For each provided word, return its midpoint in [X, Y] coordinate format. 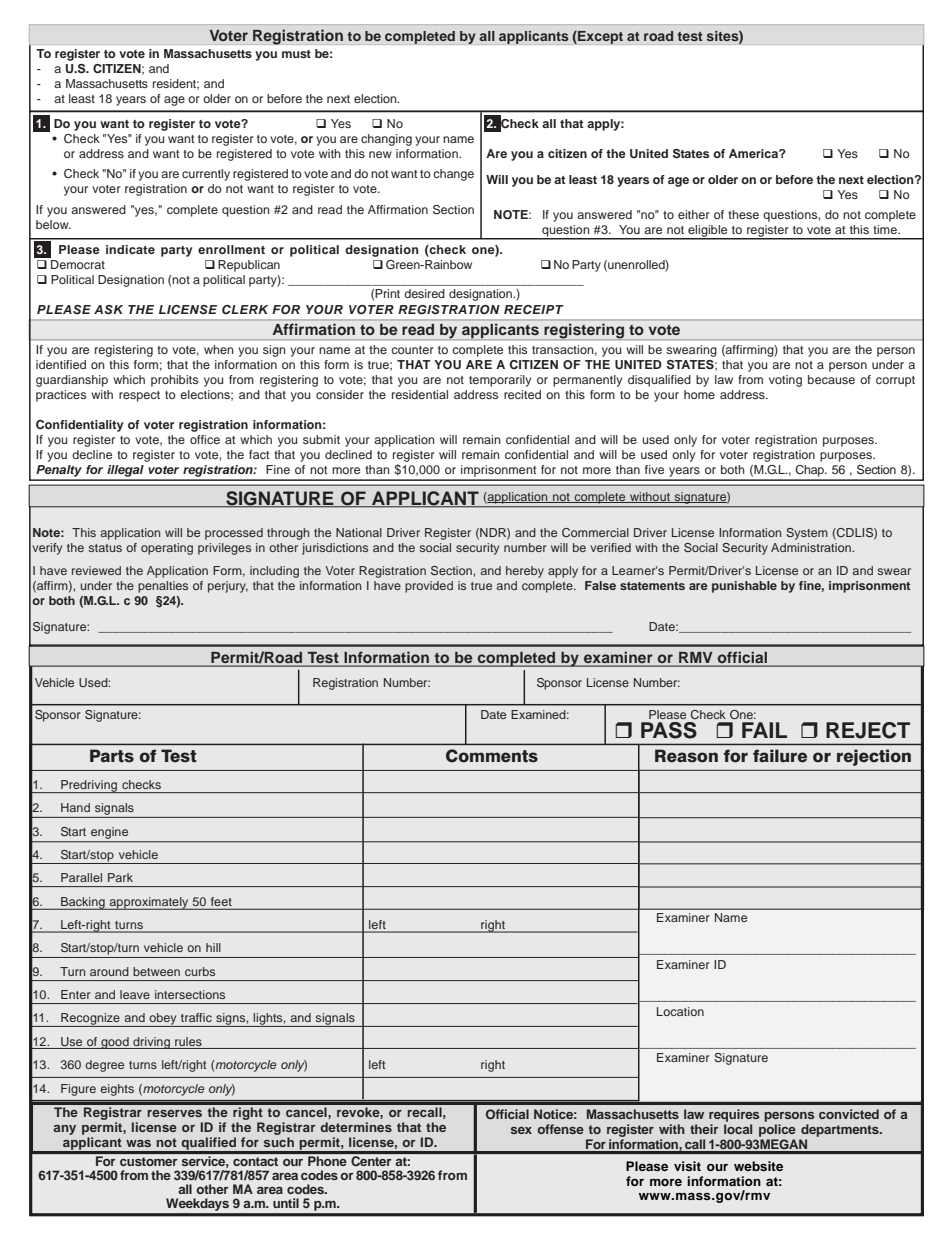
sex [521, 1130]
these [743, 214]
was [138, 1143]
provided [429, 587]
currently [206, 175]
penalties [163, 587]
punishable [744, 587]
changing [386, 140]
